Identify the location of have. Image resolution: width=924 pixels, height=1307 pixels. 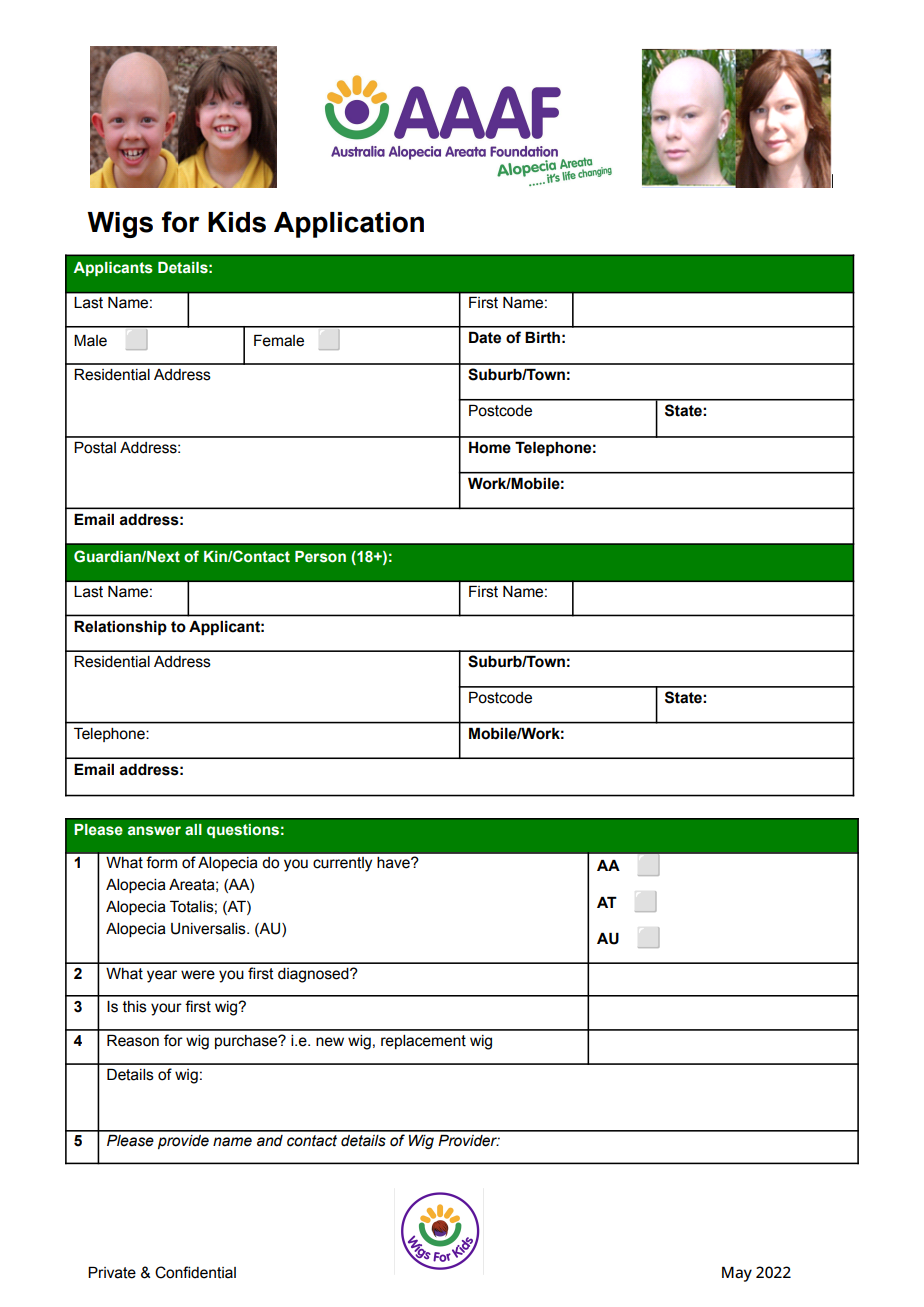
(394, 863).
